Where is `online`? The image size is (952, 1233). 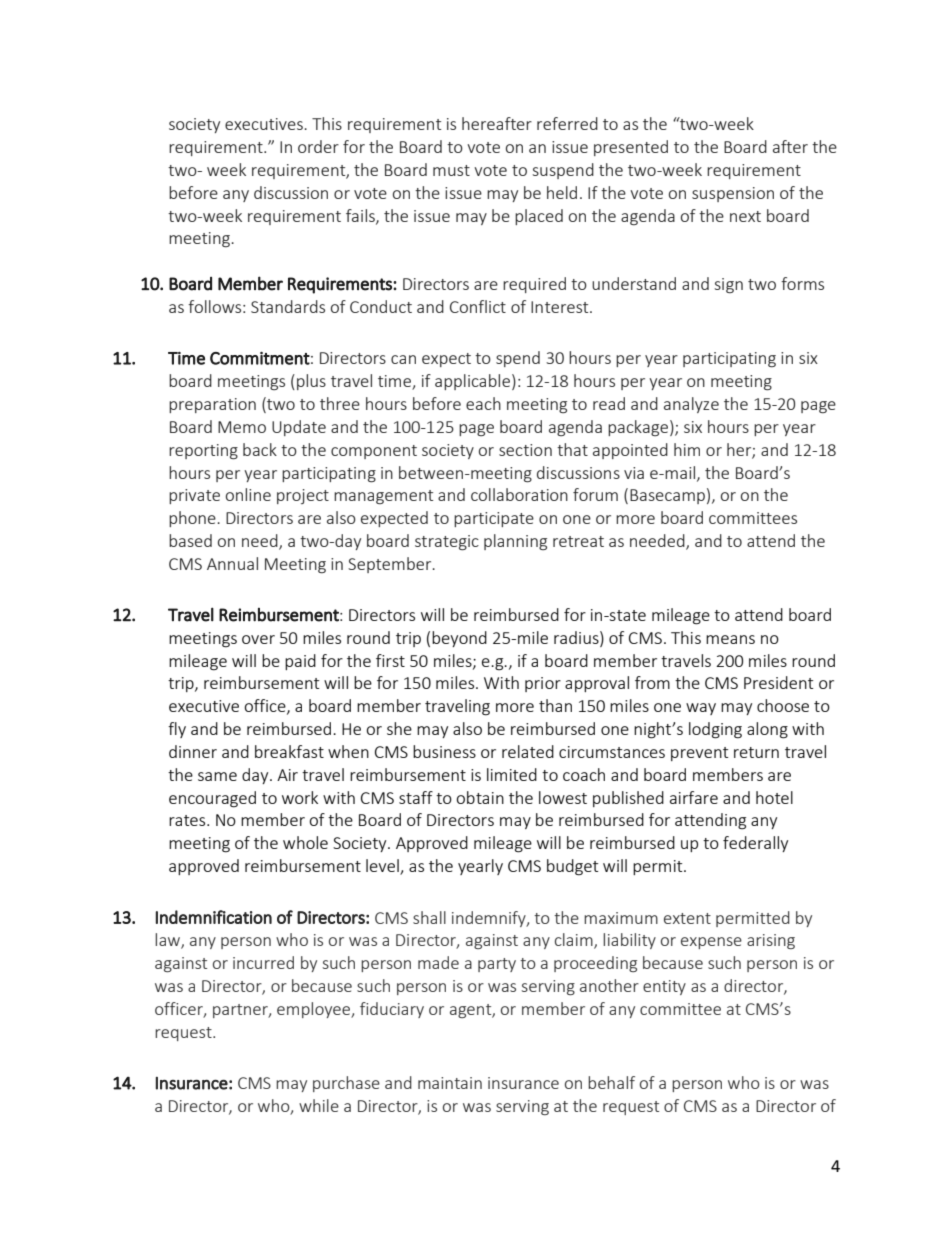
online is located at coordinates (248, 494).
